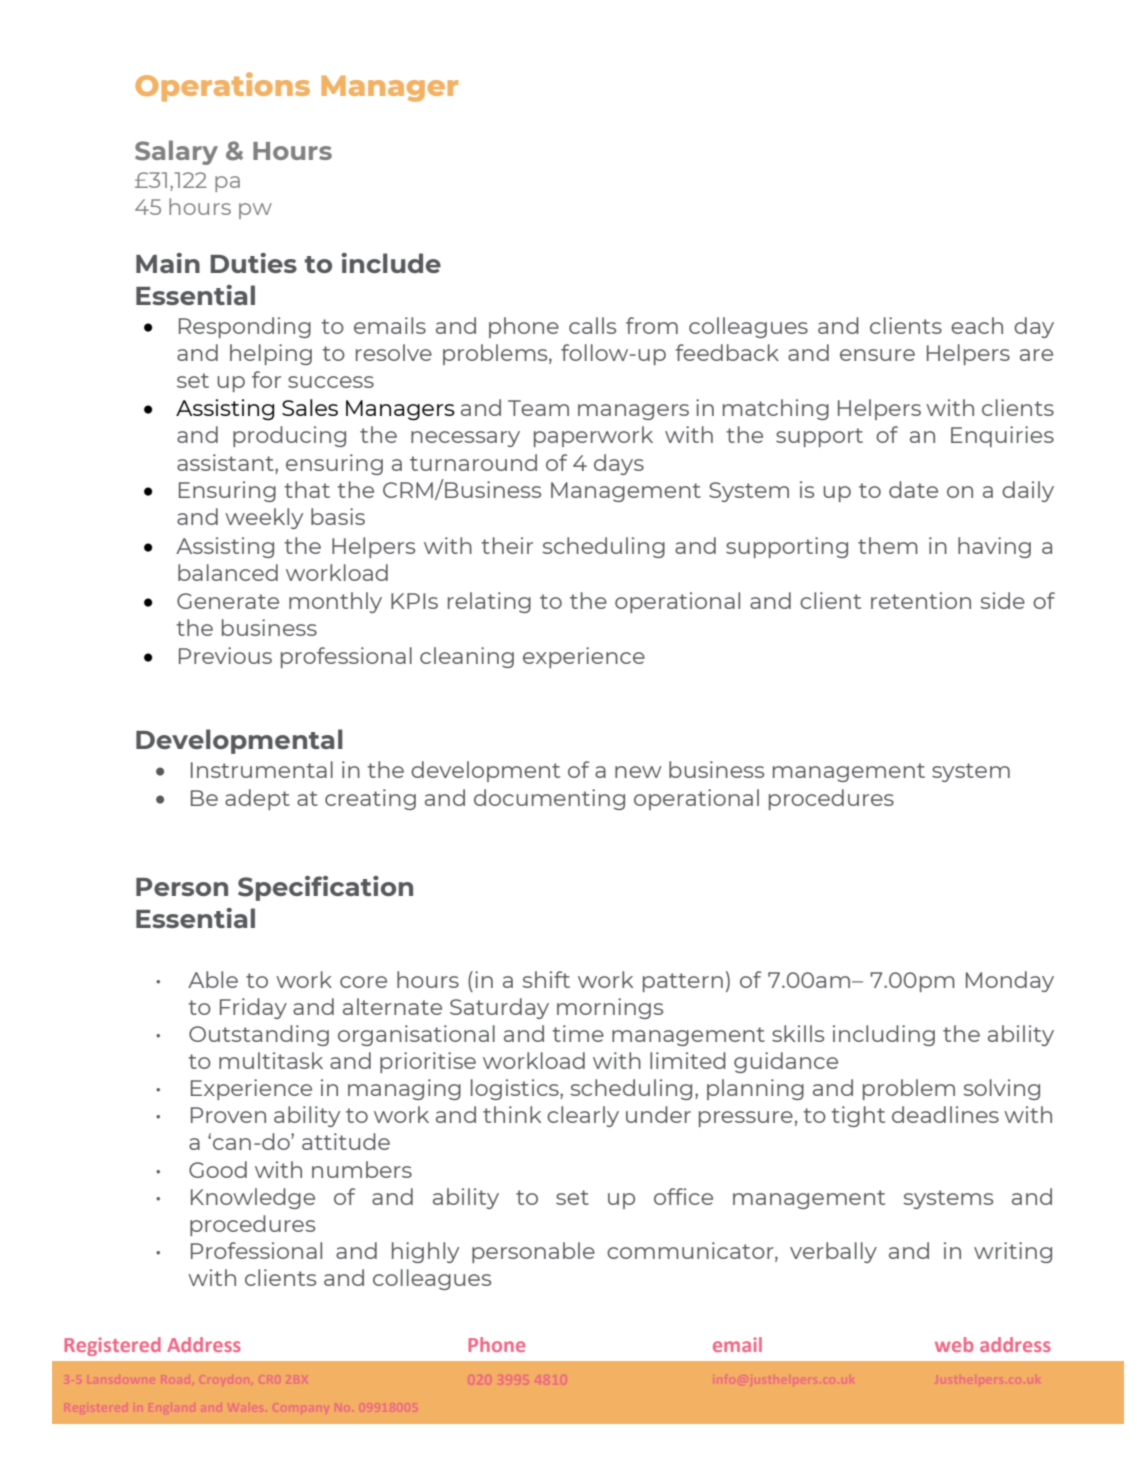 The image size is (1137, 1472). Describe the element at coordinates (271, 1060) in the image. I see `multitask` at that location.
